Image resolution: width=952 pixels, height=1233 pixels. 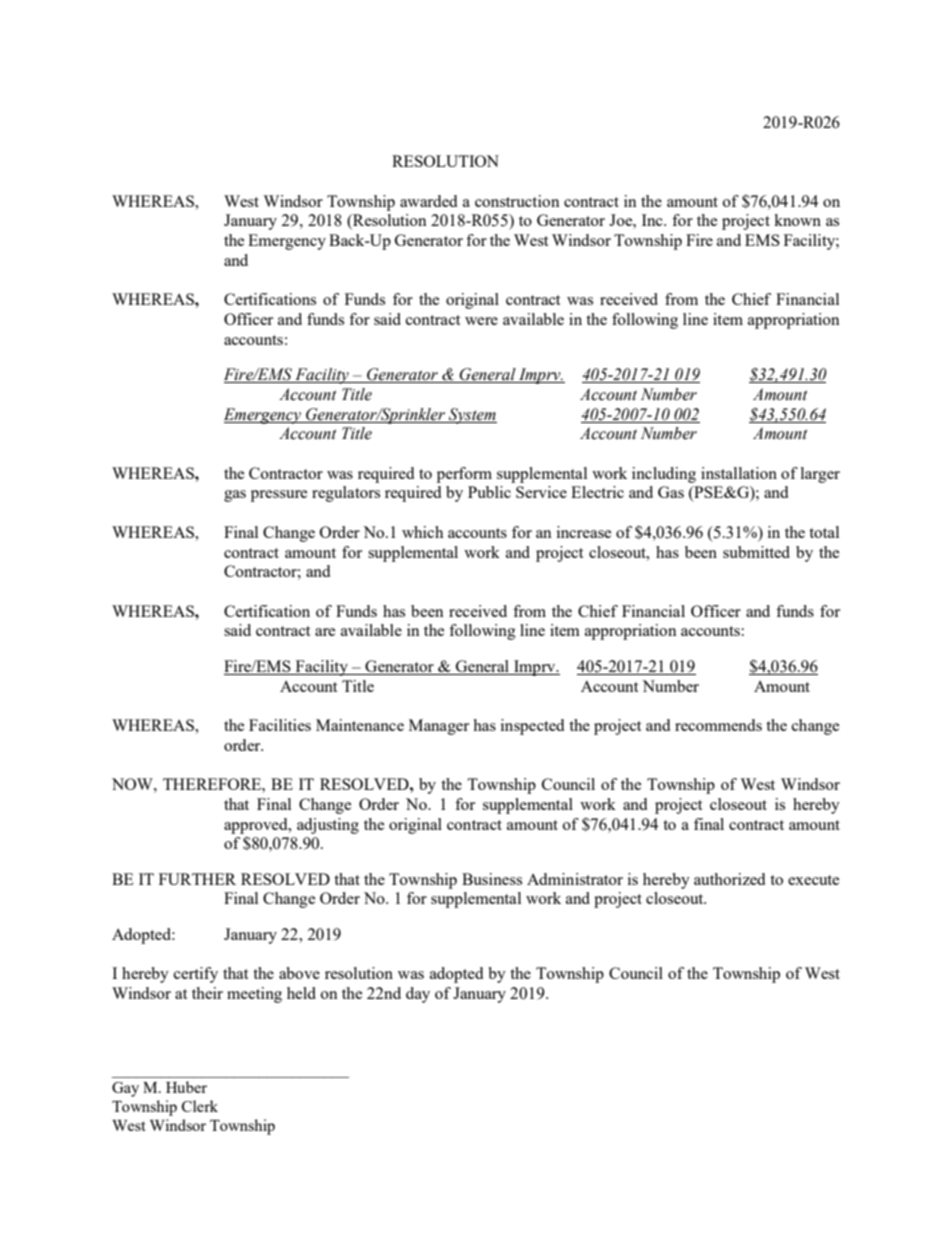 What do you see at coordinates (186, 1087) in the document?
I see `Huber` at bounding box center [186, 1087].
